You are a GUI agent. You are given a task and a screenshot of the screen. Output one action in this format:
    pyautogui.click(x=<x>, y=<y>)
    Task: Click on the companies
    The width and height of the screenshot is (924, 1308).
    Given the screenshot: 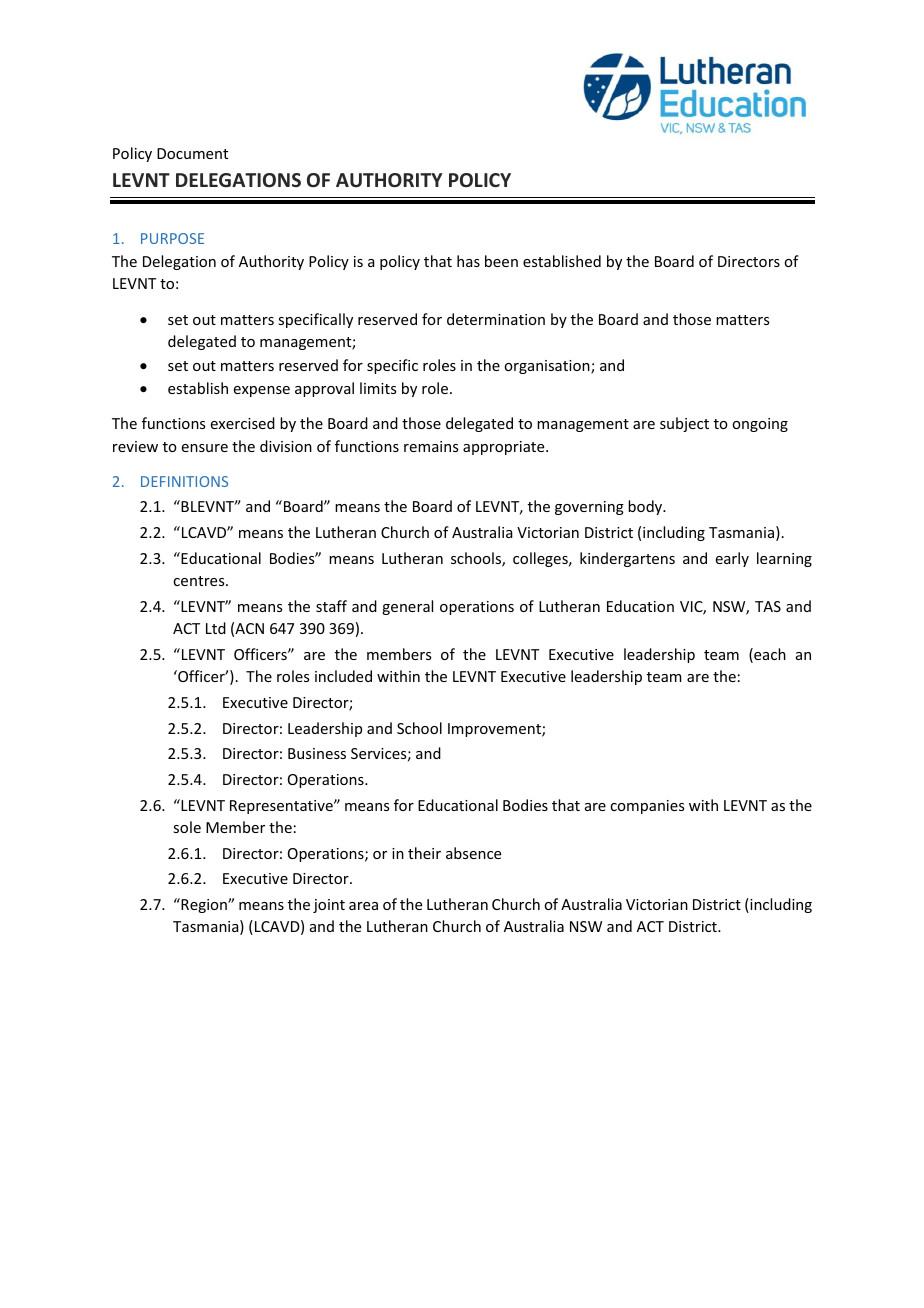 What is the action you would take?
    pyautogui.click(x=647, y=807)
